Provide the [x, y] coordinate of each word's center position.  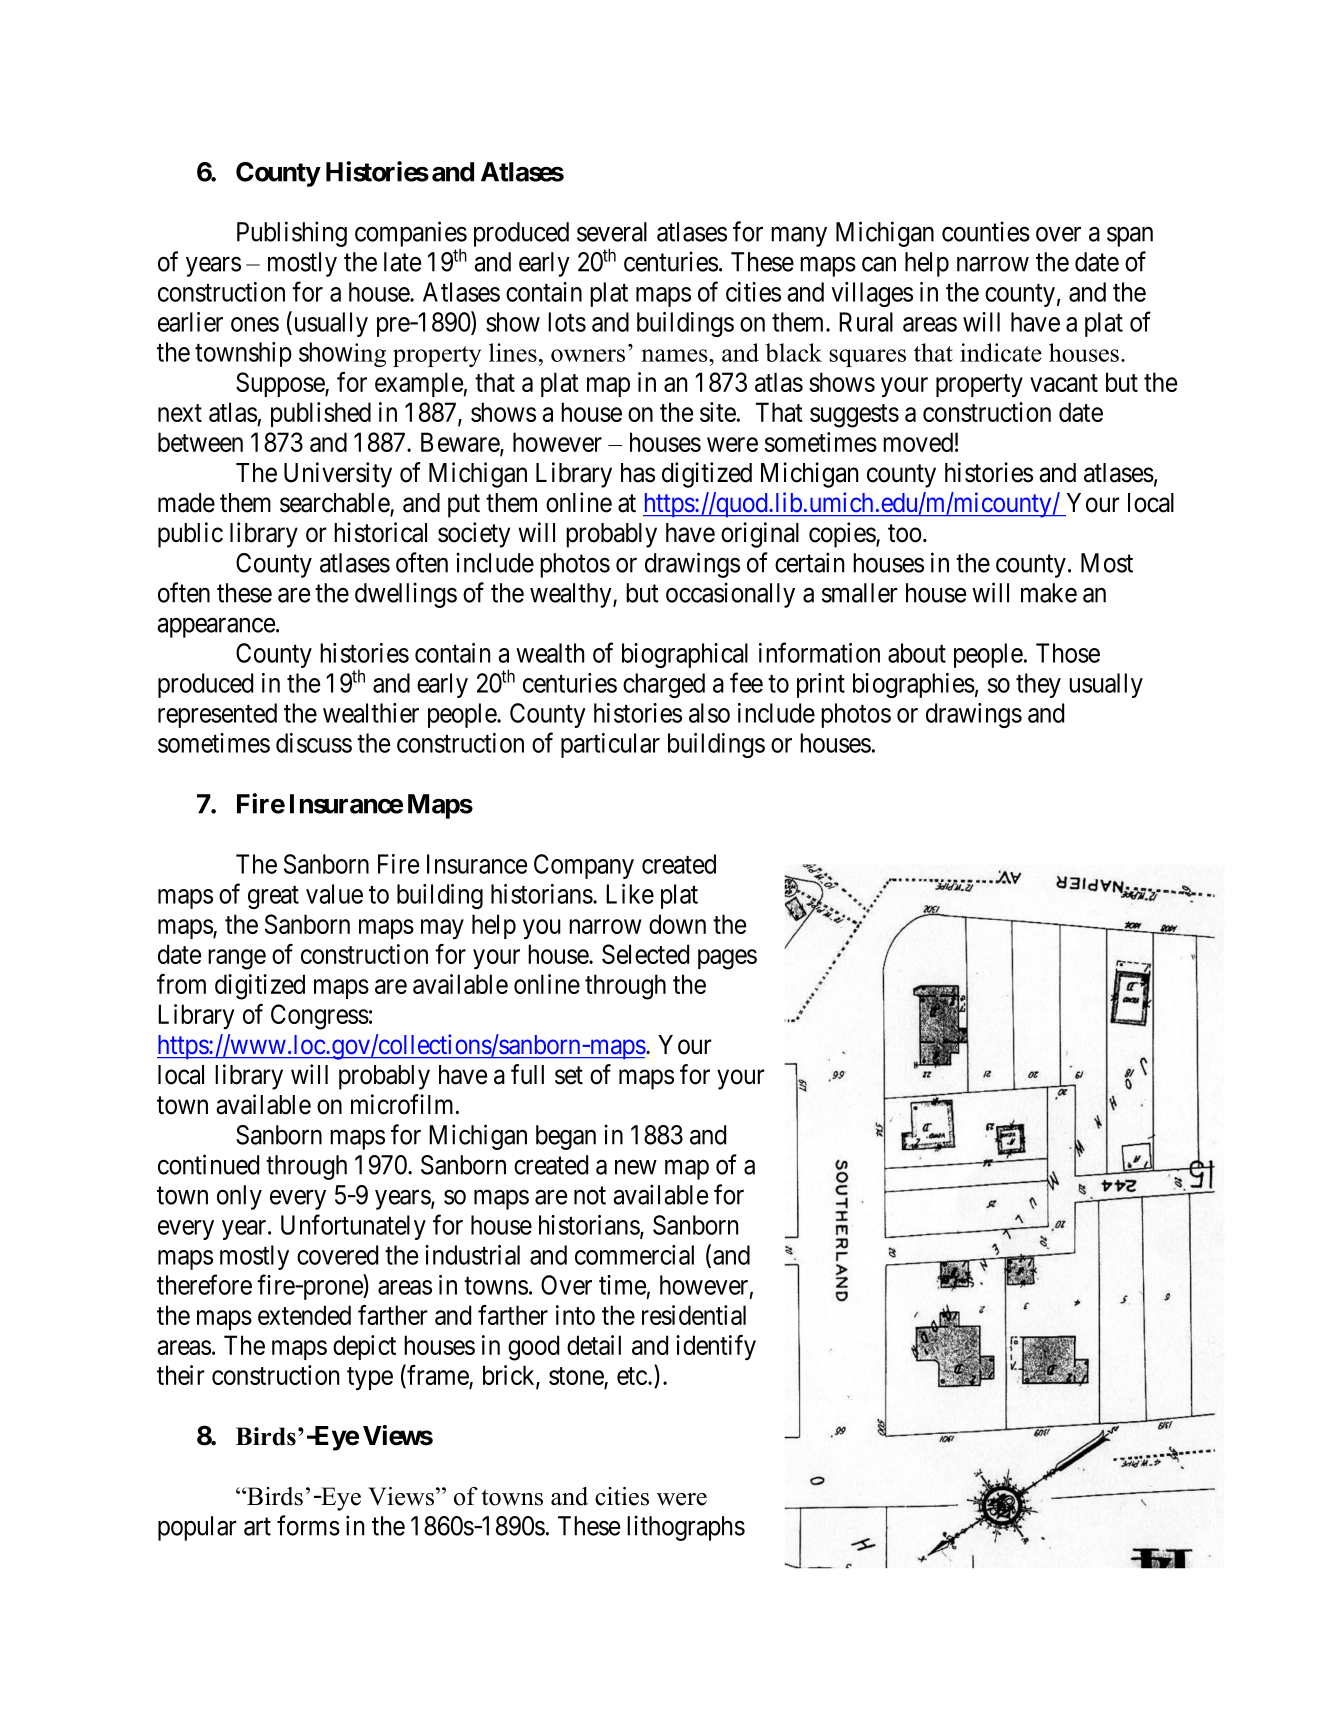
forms [308, 1525]
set [569, 1076]
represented [217, 715]
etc [632, 1376]
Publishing [292, 234]
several [612, 232]
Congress [320, 1017]
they [1038, 685]
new [636, 1167]
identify [716, 1347]
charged [664, 685]
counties [986, 231]
